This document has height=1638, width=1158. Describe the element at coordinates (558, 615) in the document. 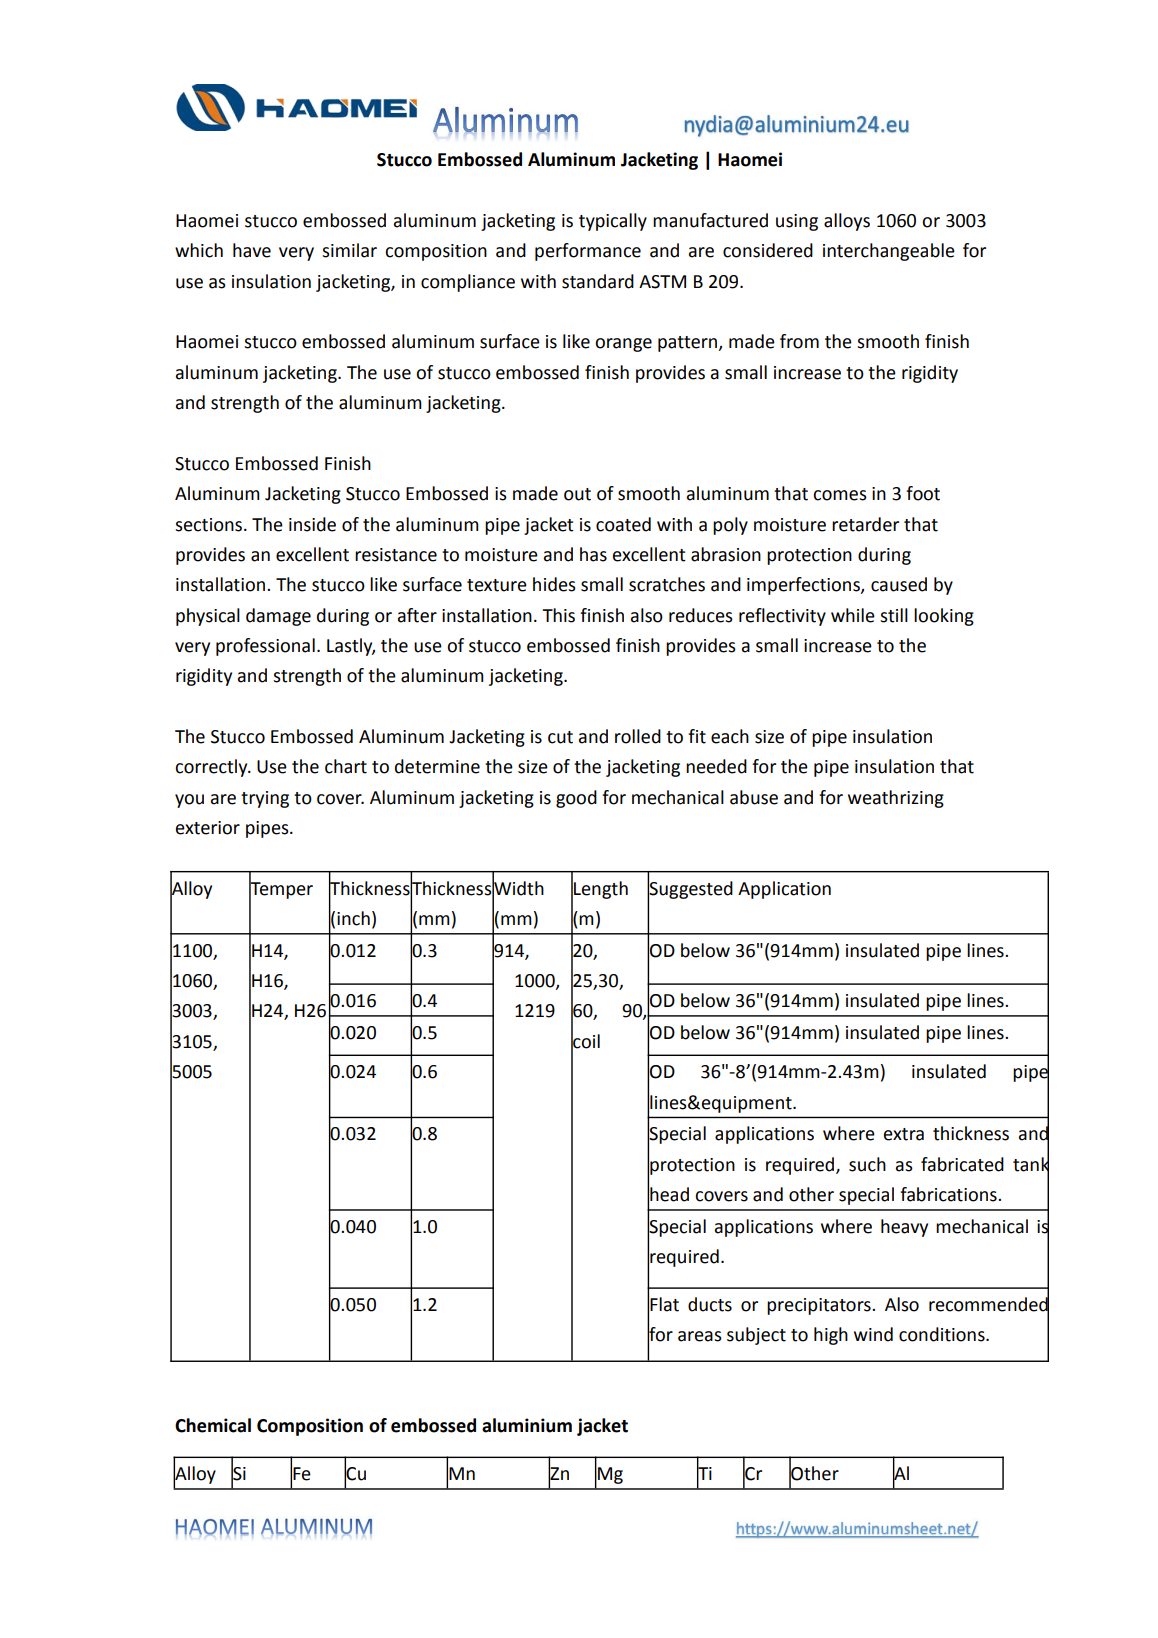

I see `This` at that location.
